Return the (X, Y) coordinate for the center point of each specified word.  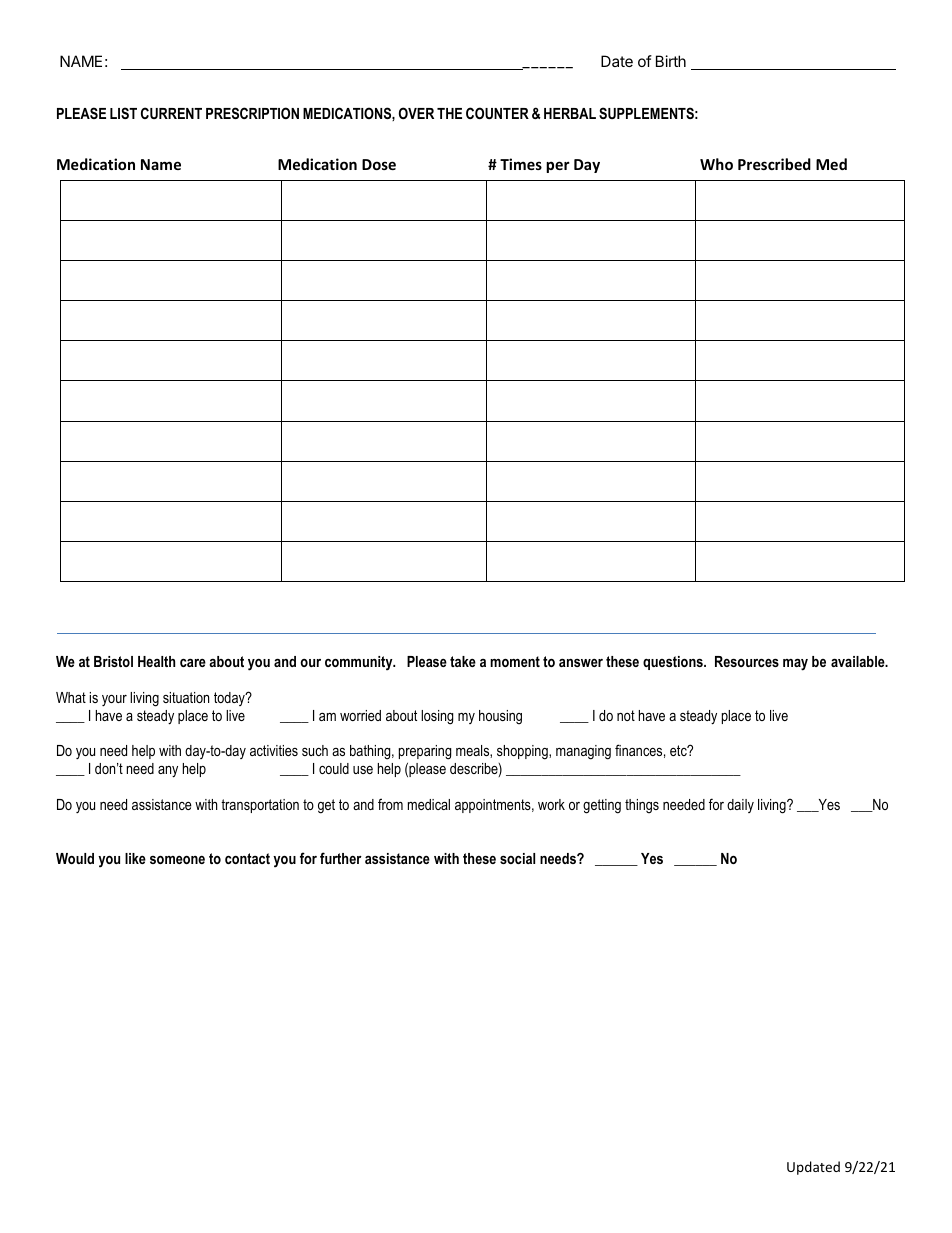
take (463, 661)
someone (177, 860)
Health (156, 661)
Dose (379, 164)
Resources (747, 661)
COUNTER (497, 113)
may (795, 664)
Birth (671, 61)
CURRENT (171, 113)
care (193, 662)
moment (515, 661)
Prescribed (774, 164)
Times (521, 164)
